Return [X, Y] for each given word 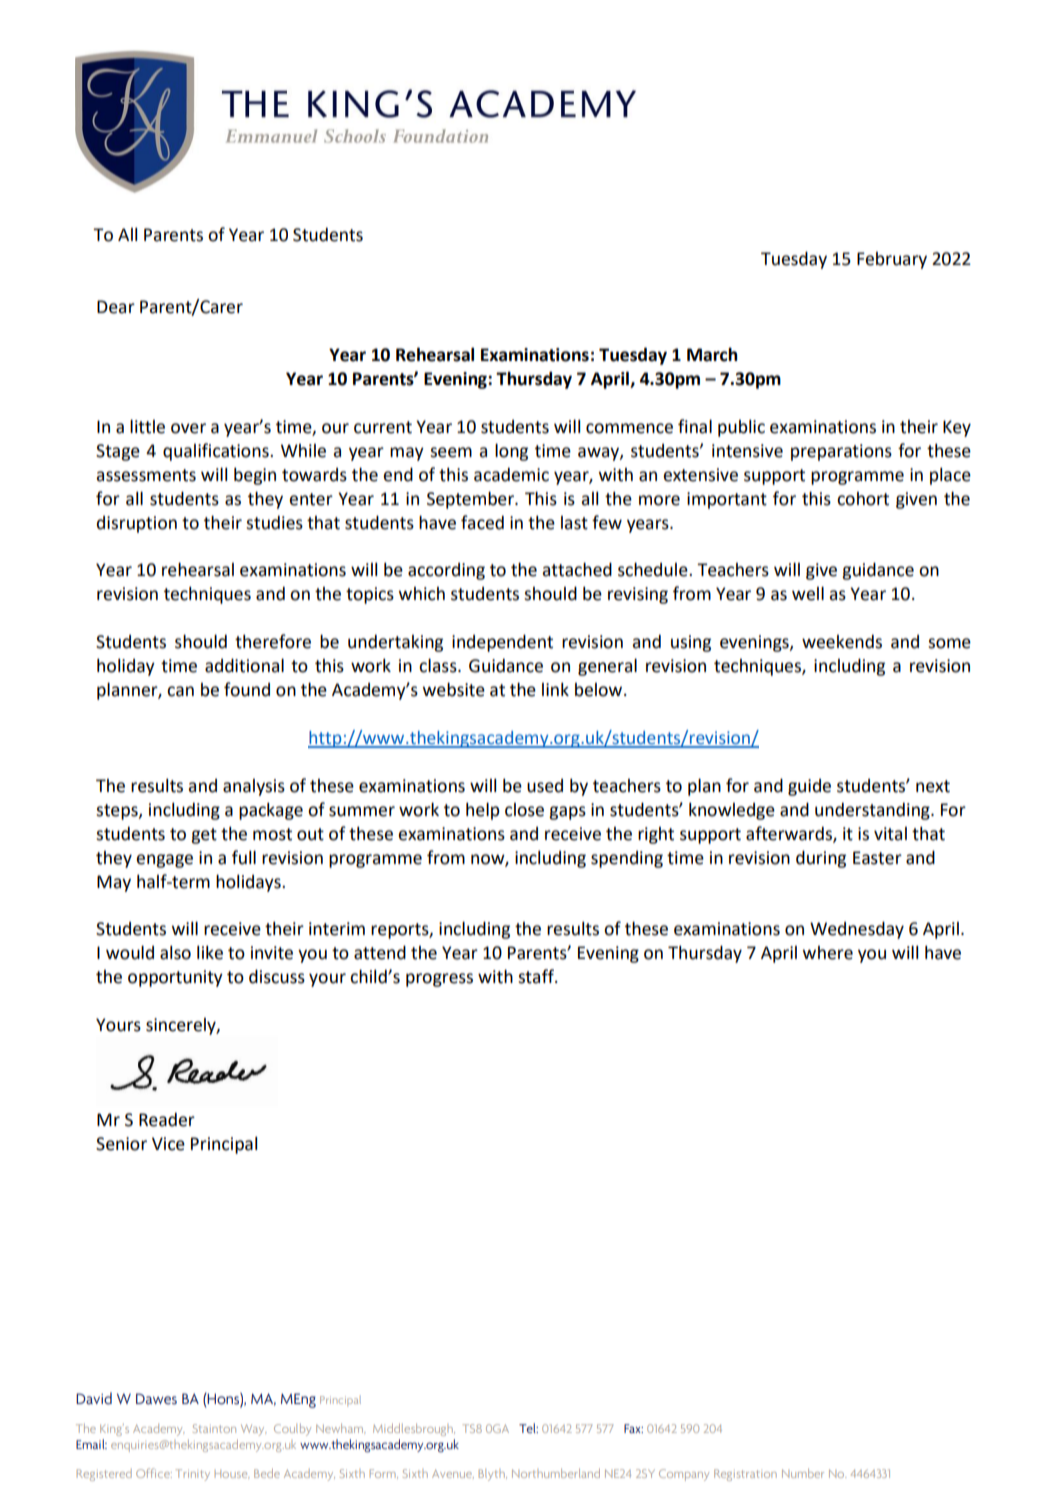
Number [803, 1473]
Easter [877, 858]
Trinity [193, 1475]
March [712, 354]
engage [164, 861]
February [892, 260]
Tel [528, 1428]
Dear [116, 307]
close [524, 810]
